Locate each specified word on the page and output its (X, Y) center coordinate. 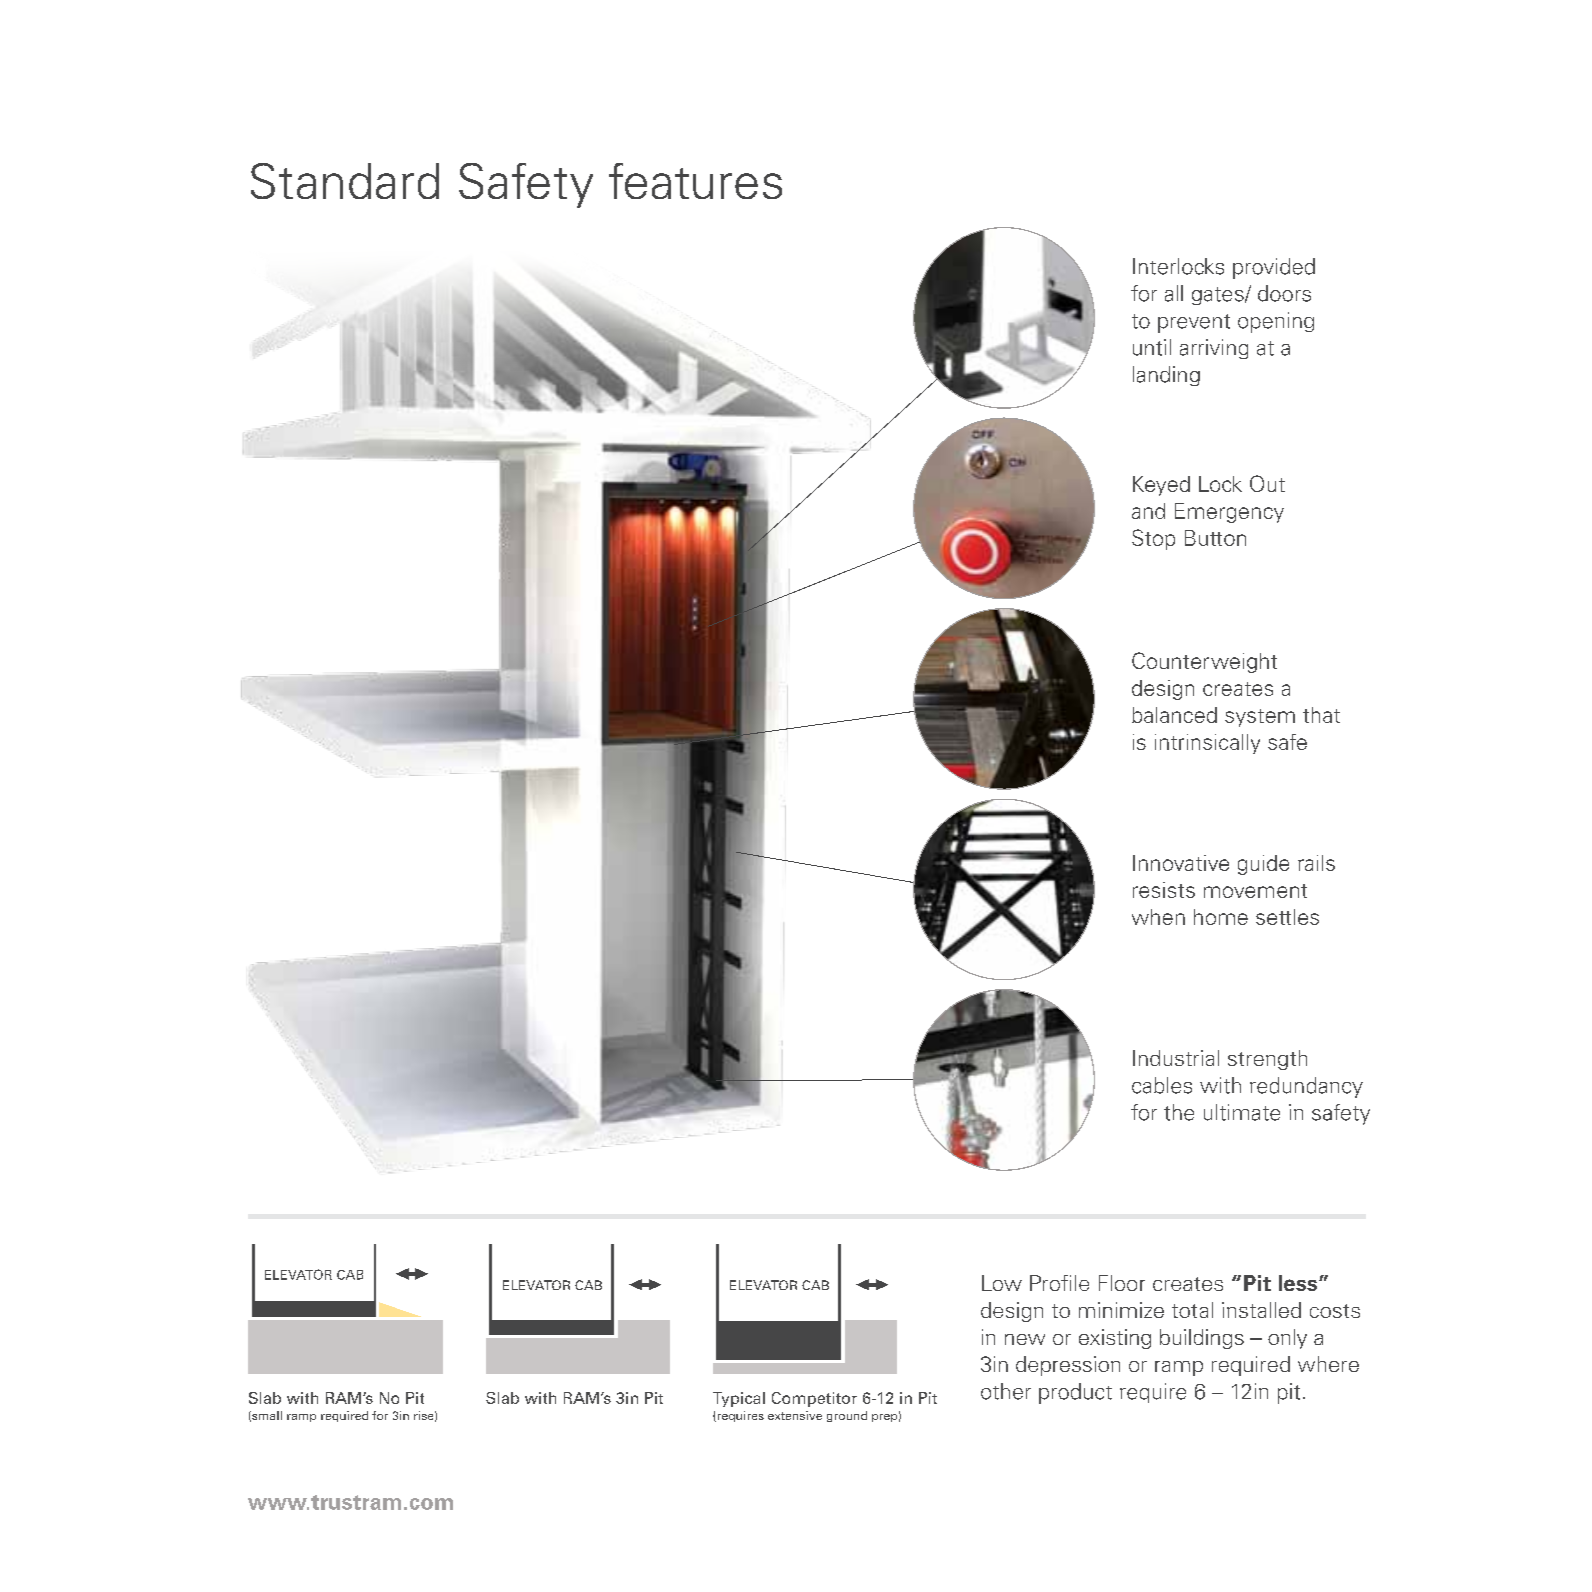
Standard (345, 181)
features (695, 181)
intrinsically (1207, 744)
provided (1274, 268)
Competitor (814, 1399)
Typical (739, 1399)
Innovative (1181, 863)
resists (1164, 890)
